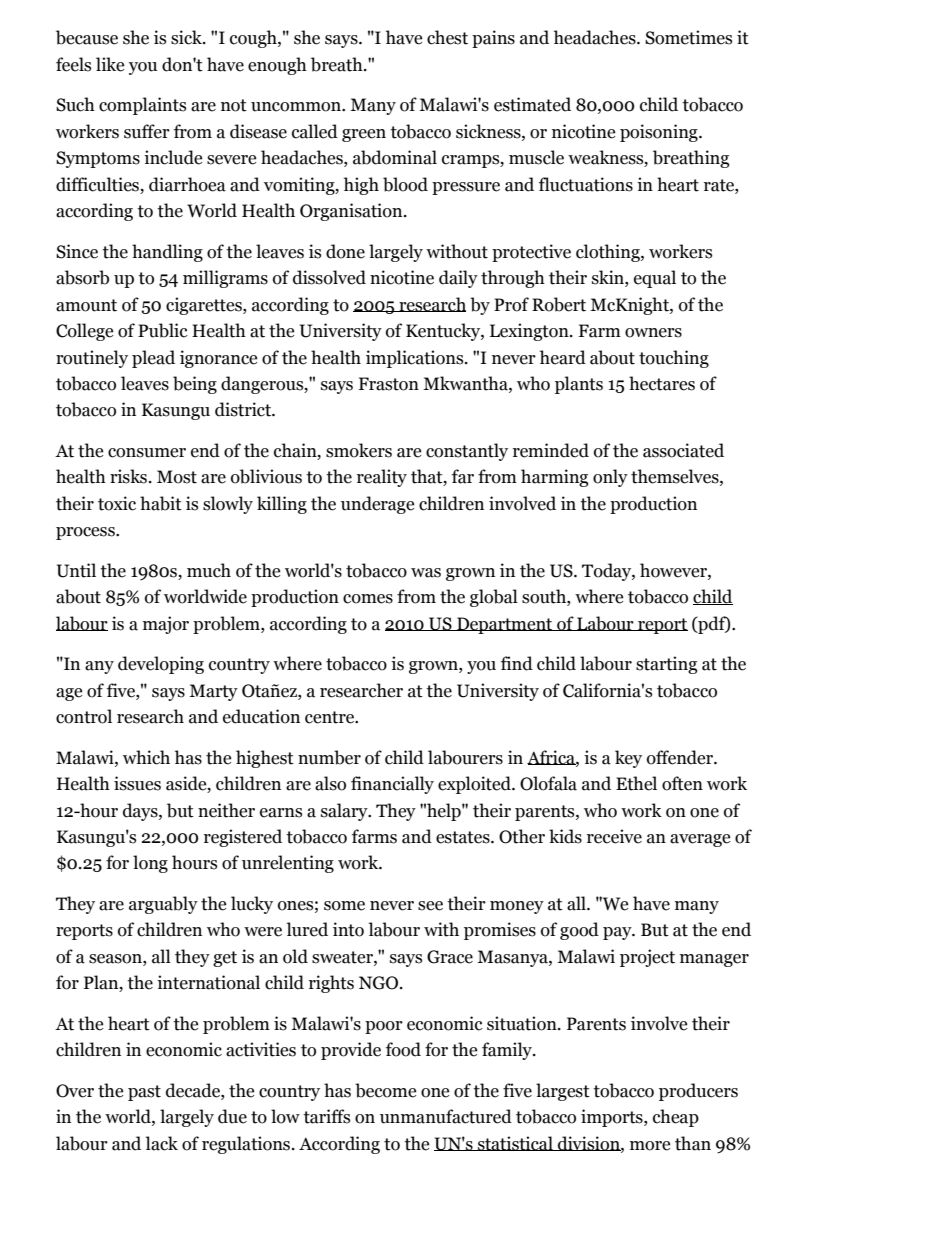  I want to click on equal, so click(655, 279).
